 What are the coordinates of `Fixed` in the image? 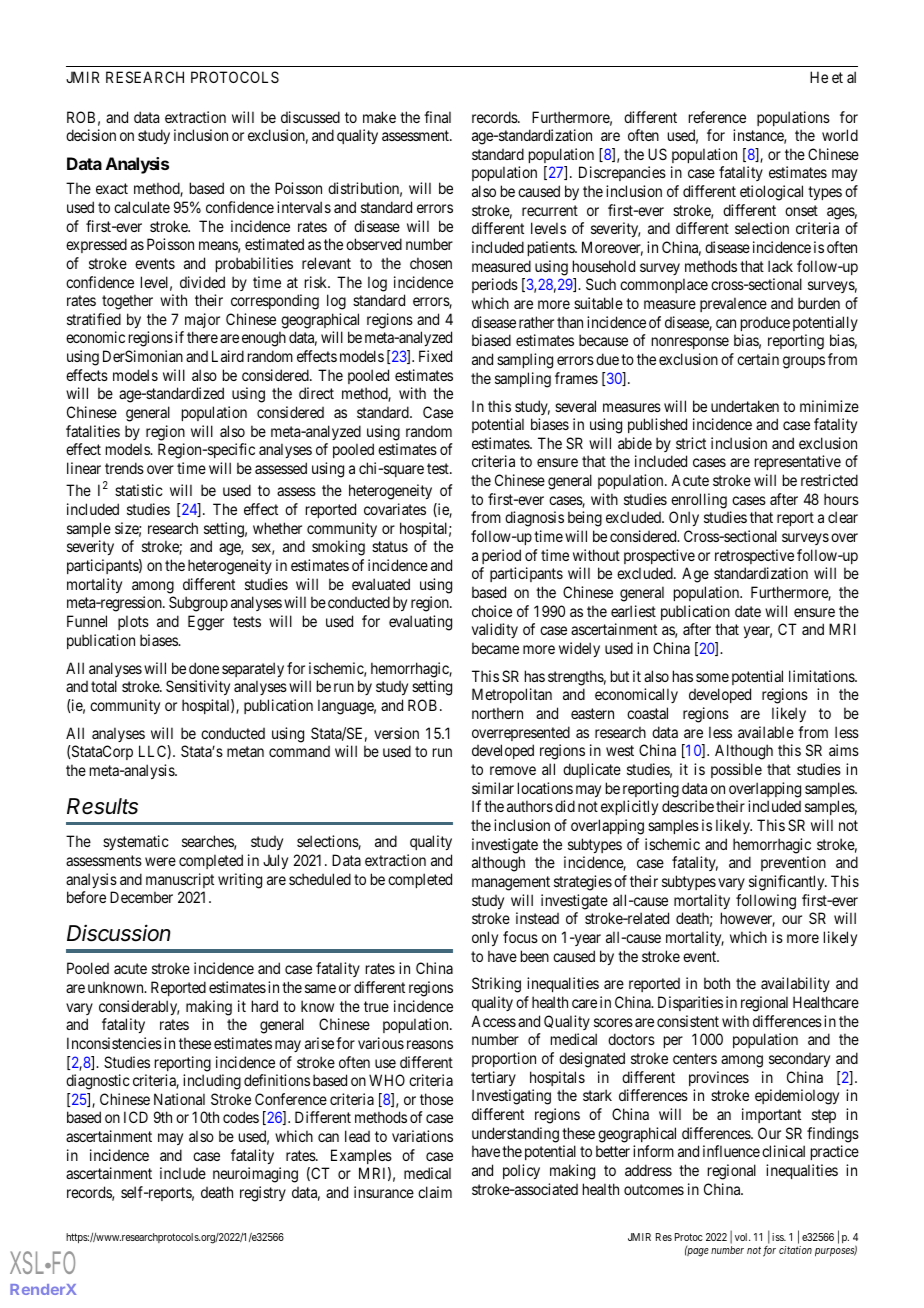 It's located at (435, 356).
